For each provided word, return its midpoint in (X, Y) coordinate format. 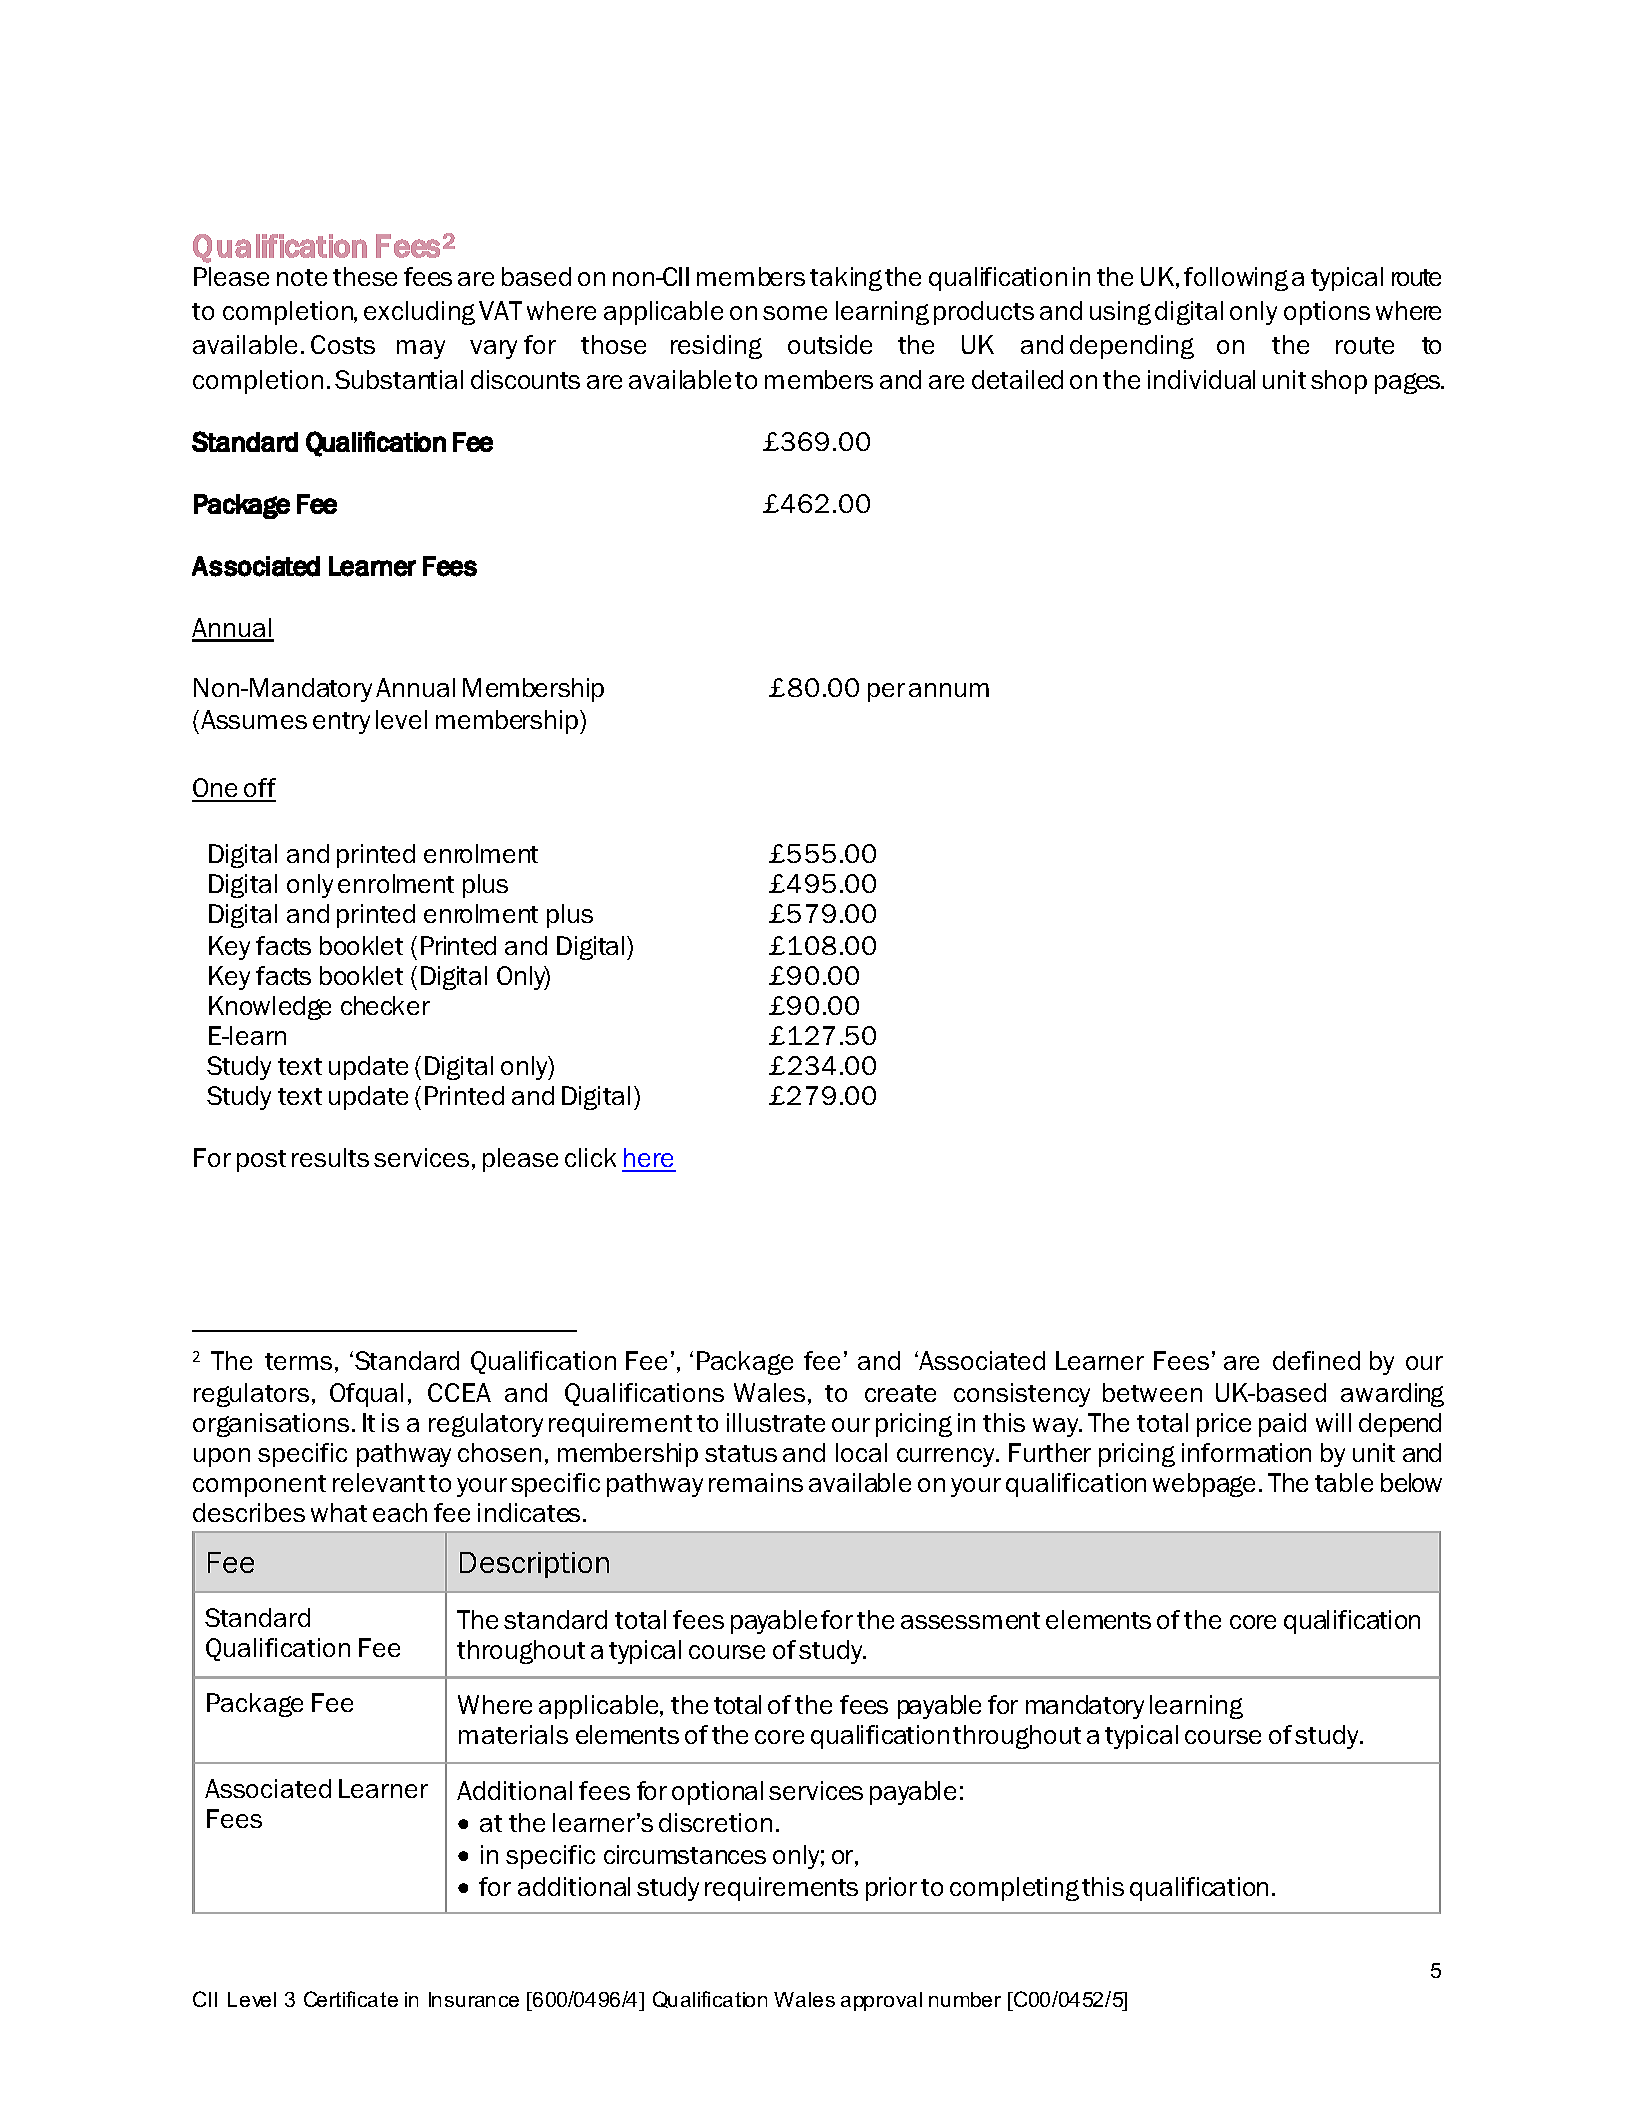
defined (1316, 1360)
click (590, 1157)
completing (1014, 1889)
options (1327, 313)
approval (881, 2001)
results (330, 1157)
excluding (419, 313)
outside (830, 344)
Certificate (351, 1999)
